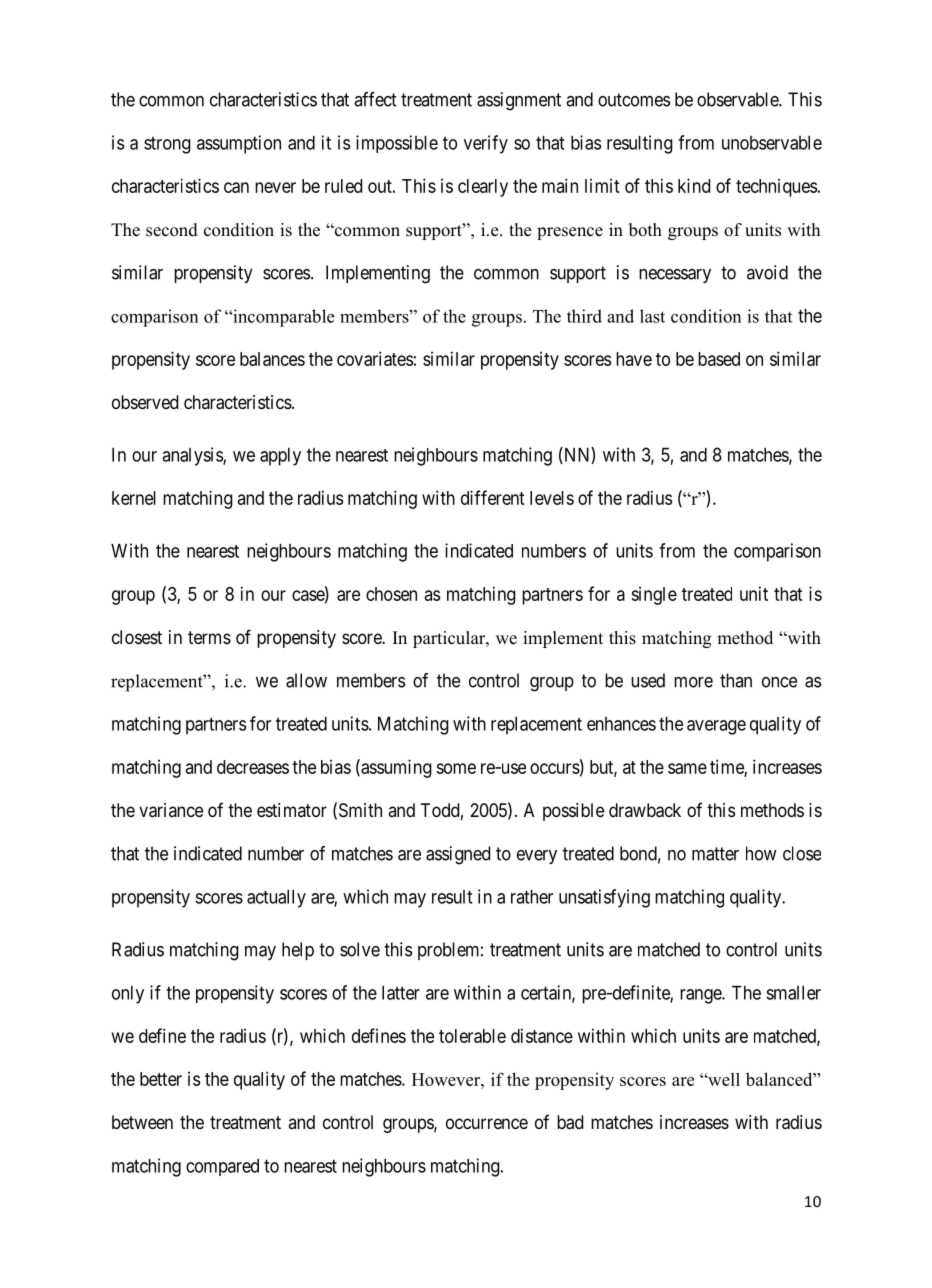  What do you see at coordinates (391, 594) in the screenshot?
I see `chosen` at bounding box center [391, 594].
